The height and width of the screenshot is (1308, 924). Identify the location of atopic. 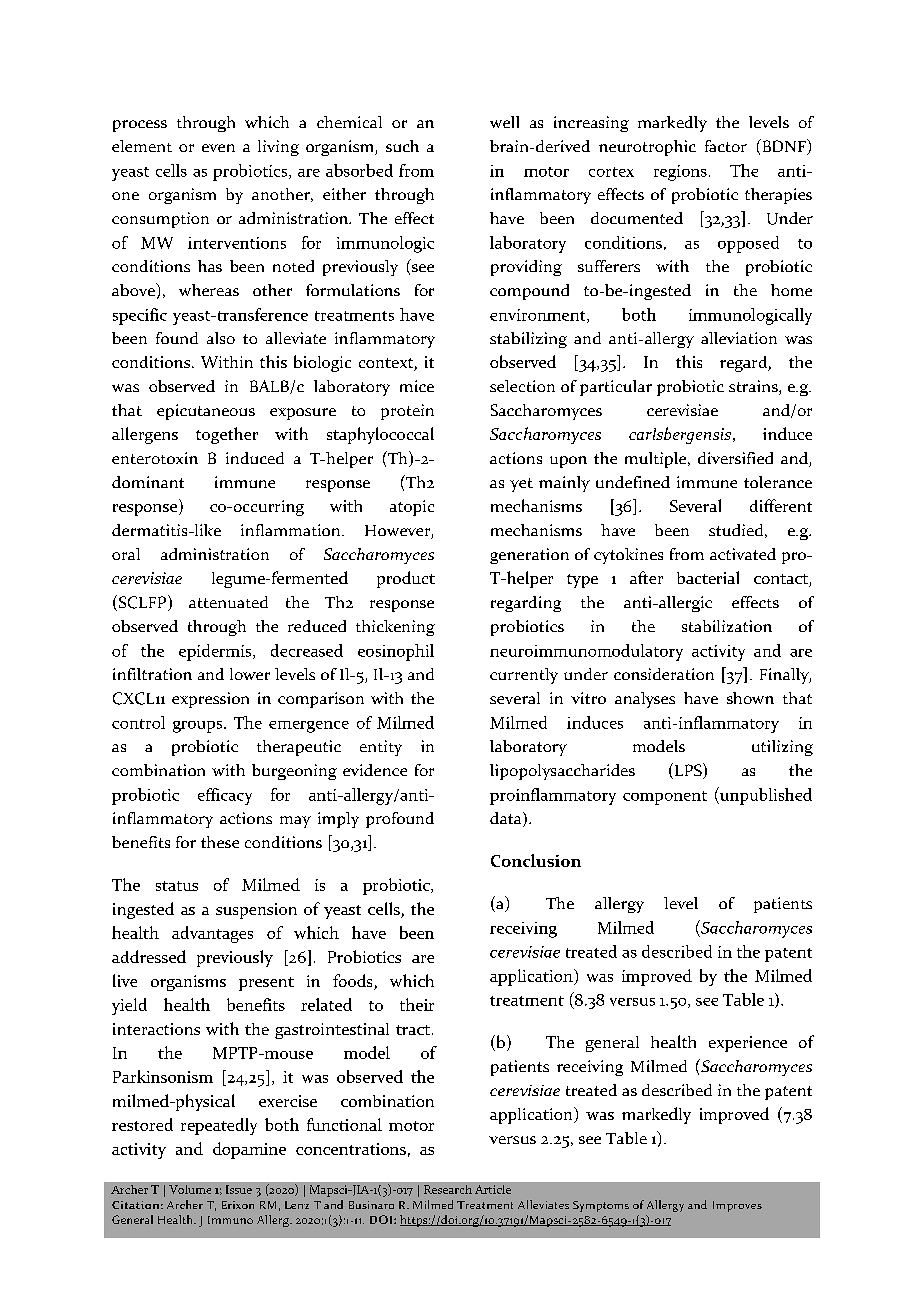
(412, 508).
